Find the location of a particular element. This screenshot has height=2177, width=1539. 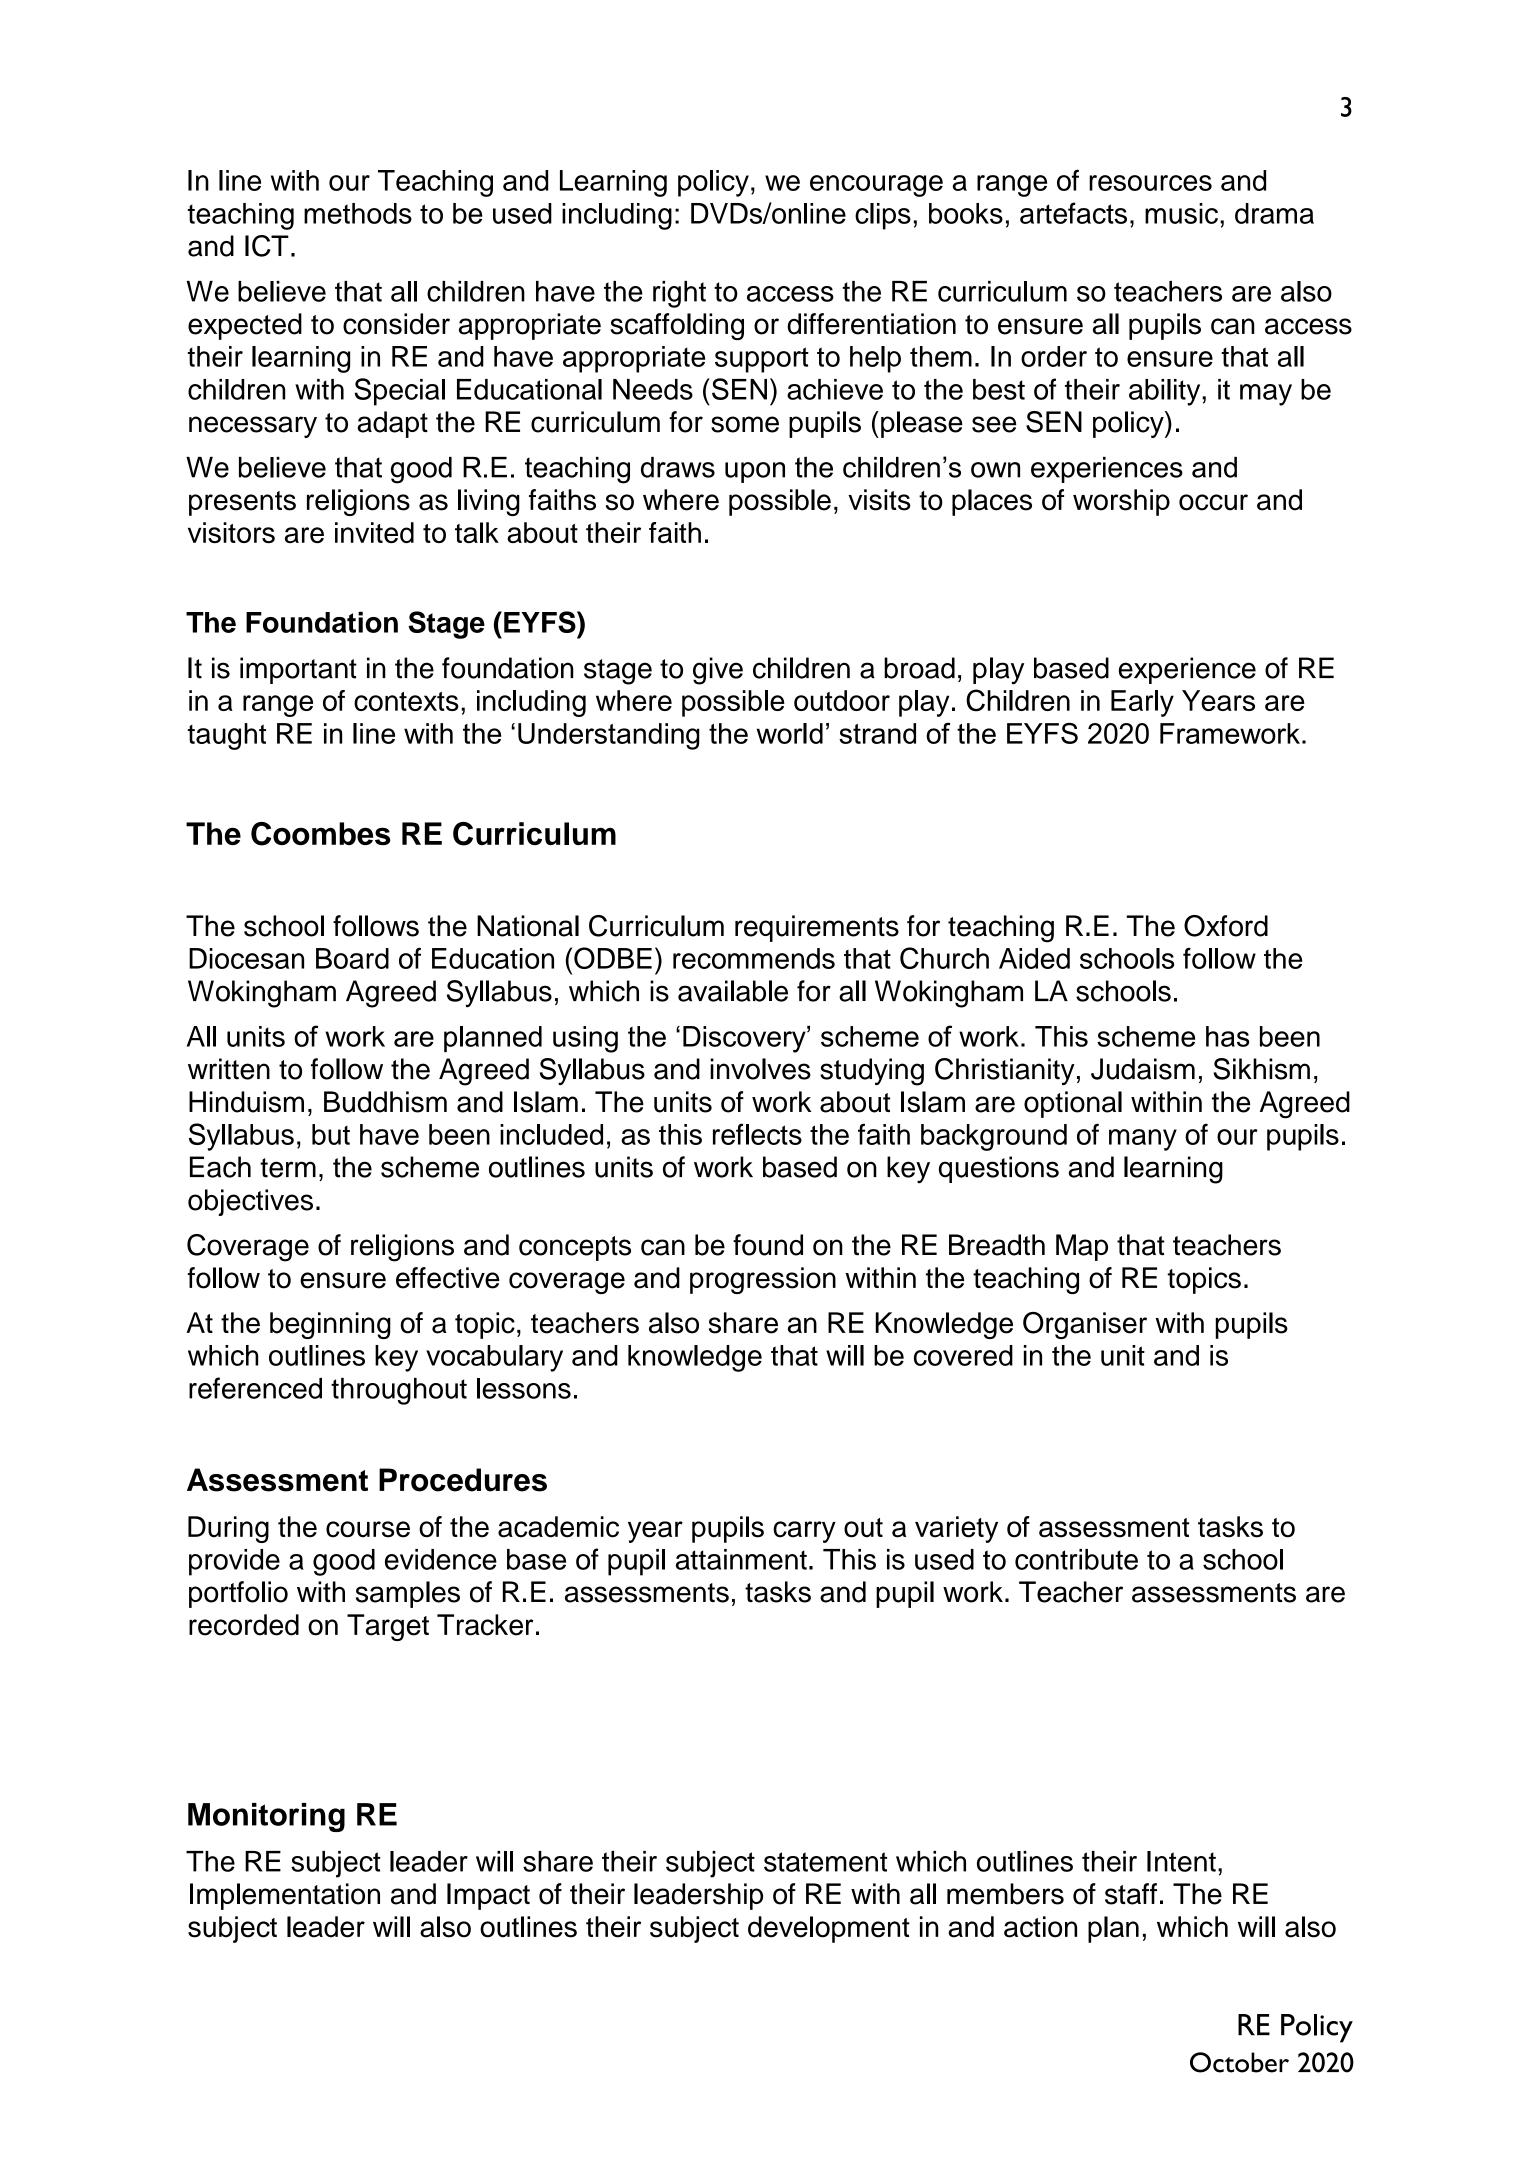

right is located at coordinates (679, 294).
